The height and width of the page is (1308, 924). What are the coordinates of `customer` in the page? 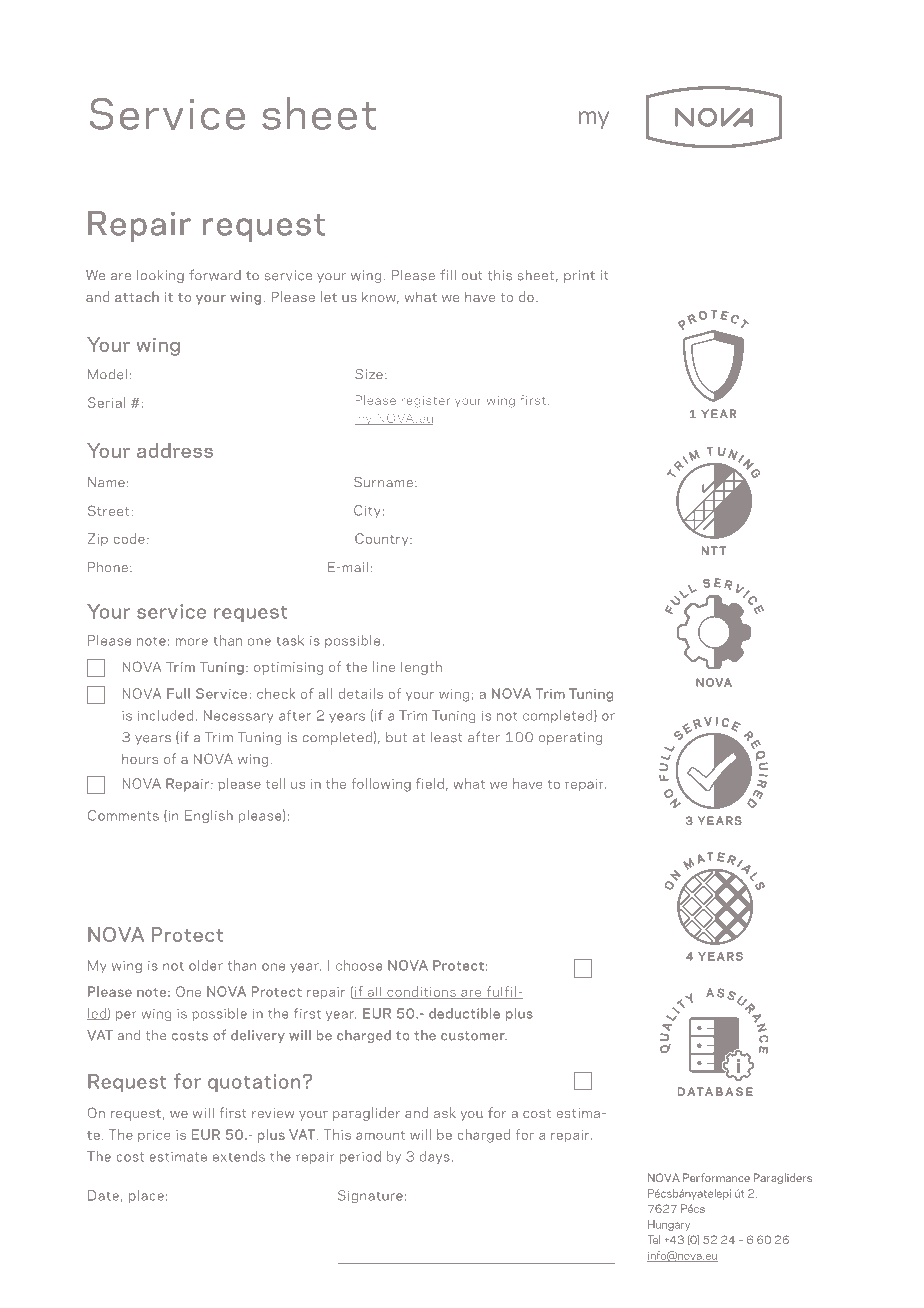 It's located at (474, 1036).
